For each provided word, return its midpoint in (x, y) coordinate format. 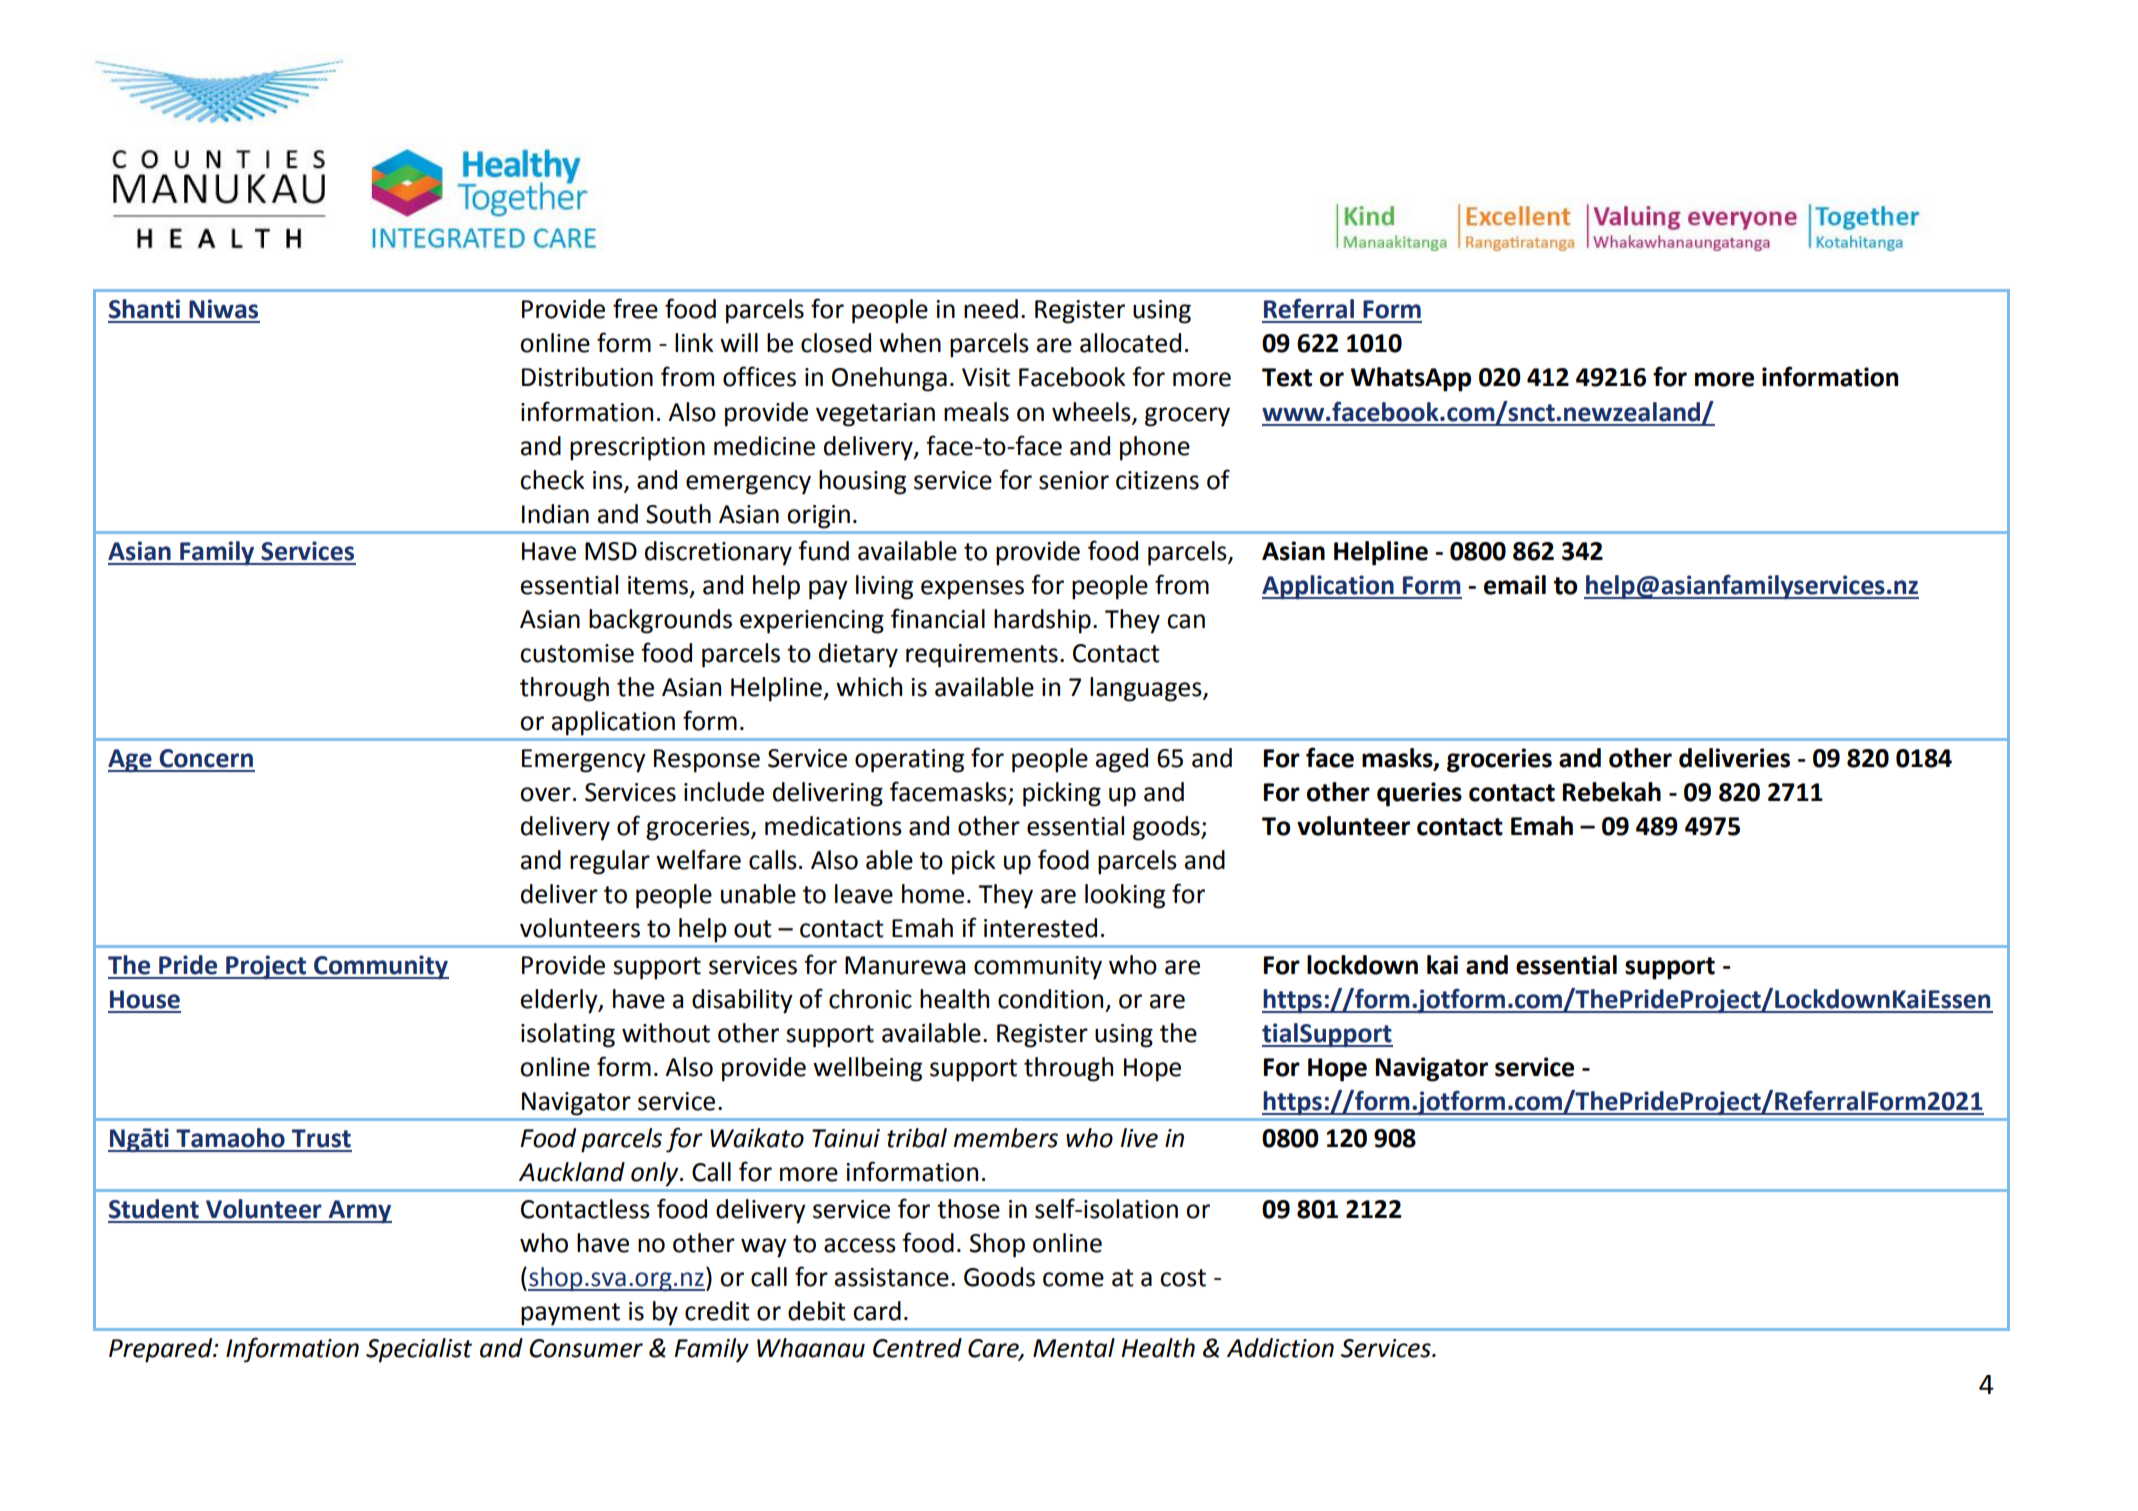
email (1515, 585)
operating (909, 761)
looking (1125, 896)
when (910, 343)
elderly (560, 1001)
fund (823, 550)
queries (1419, 794)
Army (359, 1212)
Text (1287, 377)
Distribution (587, 377)
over (545, 794)
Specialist (419, 1350)
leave (864, 894)
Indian (555, 514)
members (1006, 1138)
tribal (917, 1138)
